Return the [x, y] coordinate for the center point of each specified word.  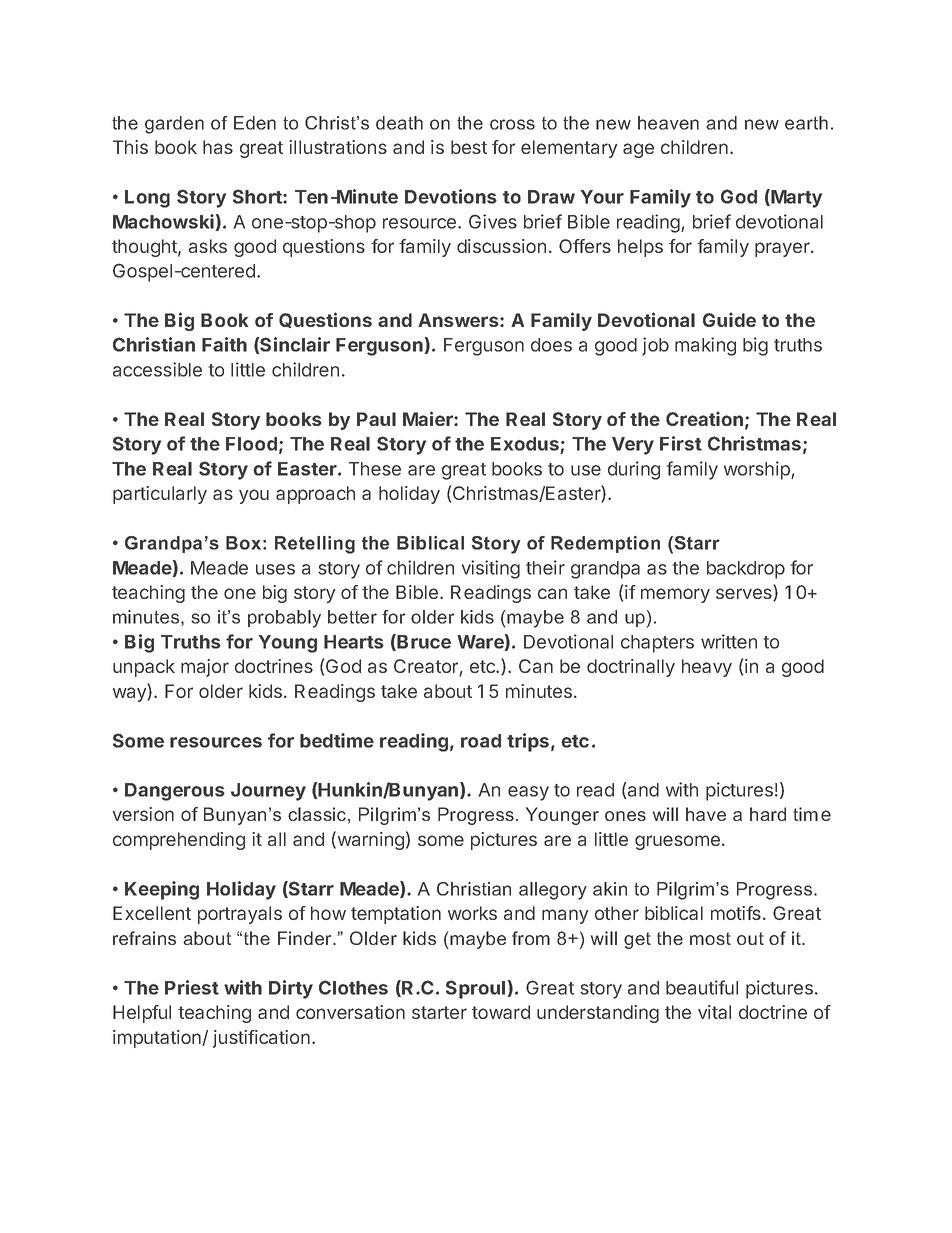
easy [528, 793]
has [218, 147]
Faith [224, 344]
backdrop [746, 570]
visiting [491, 569]
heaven [668, 123]
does [551, 345]
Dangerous [175, 792]
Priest [192, 987]
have [706, 814]
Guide [729, 319]
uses [275, 569]
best [469, 147]
